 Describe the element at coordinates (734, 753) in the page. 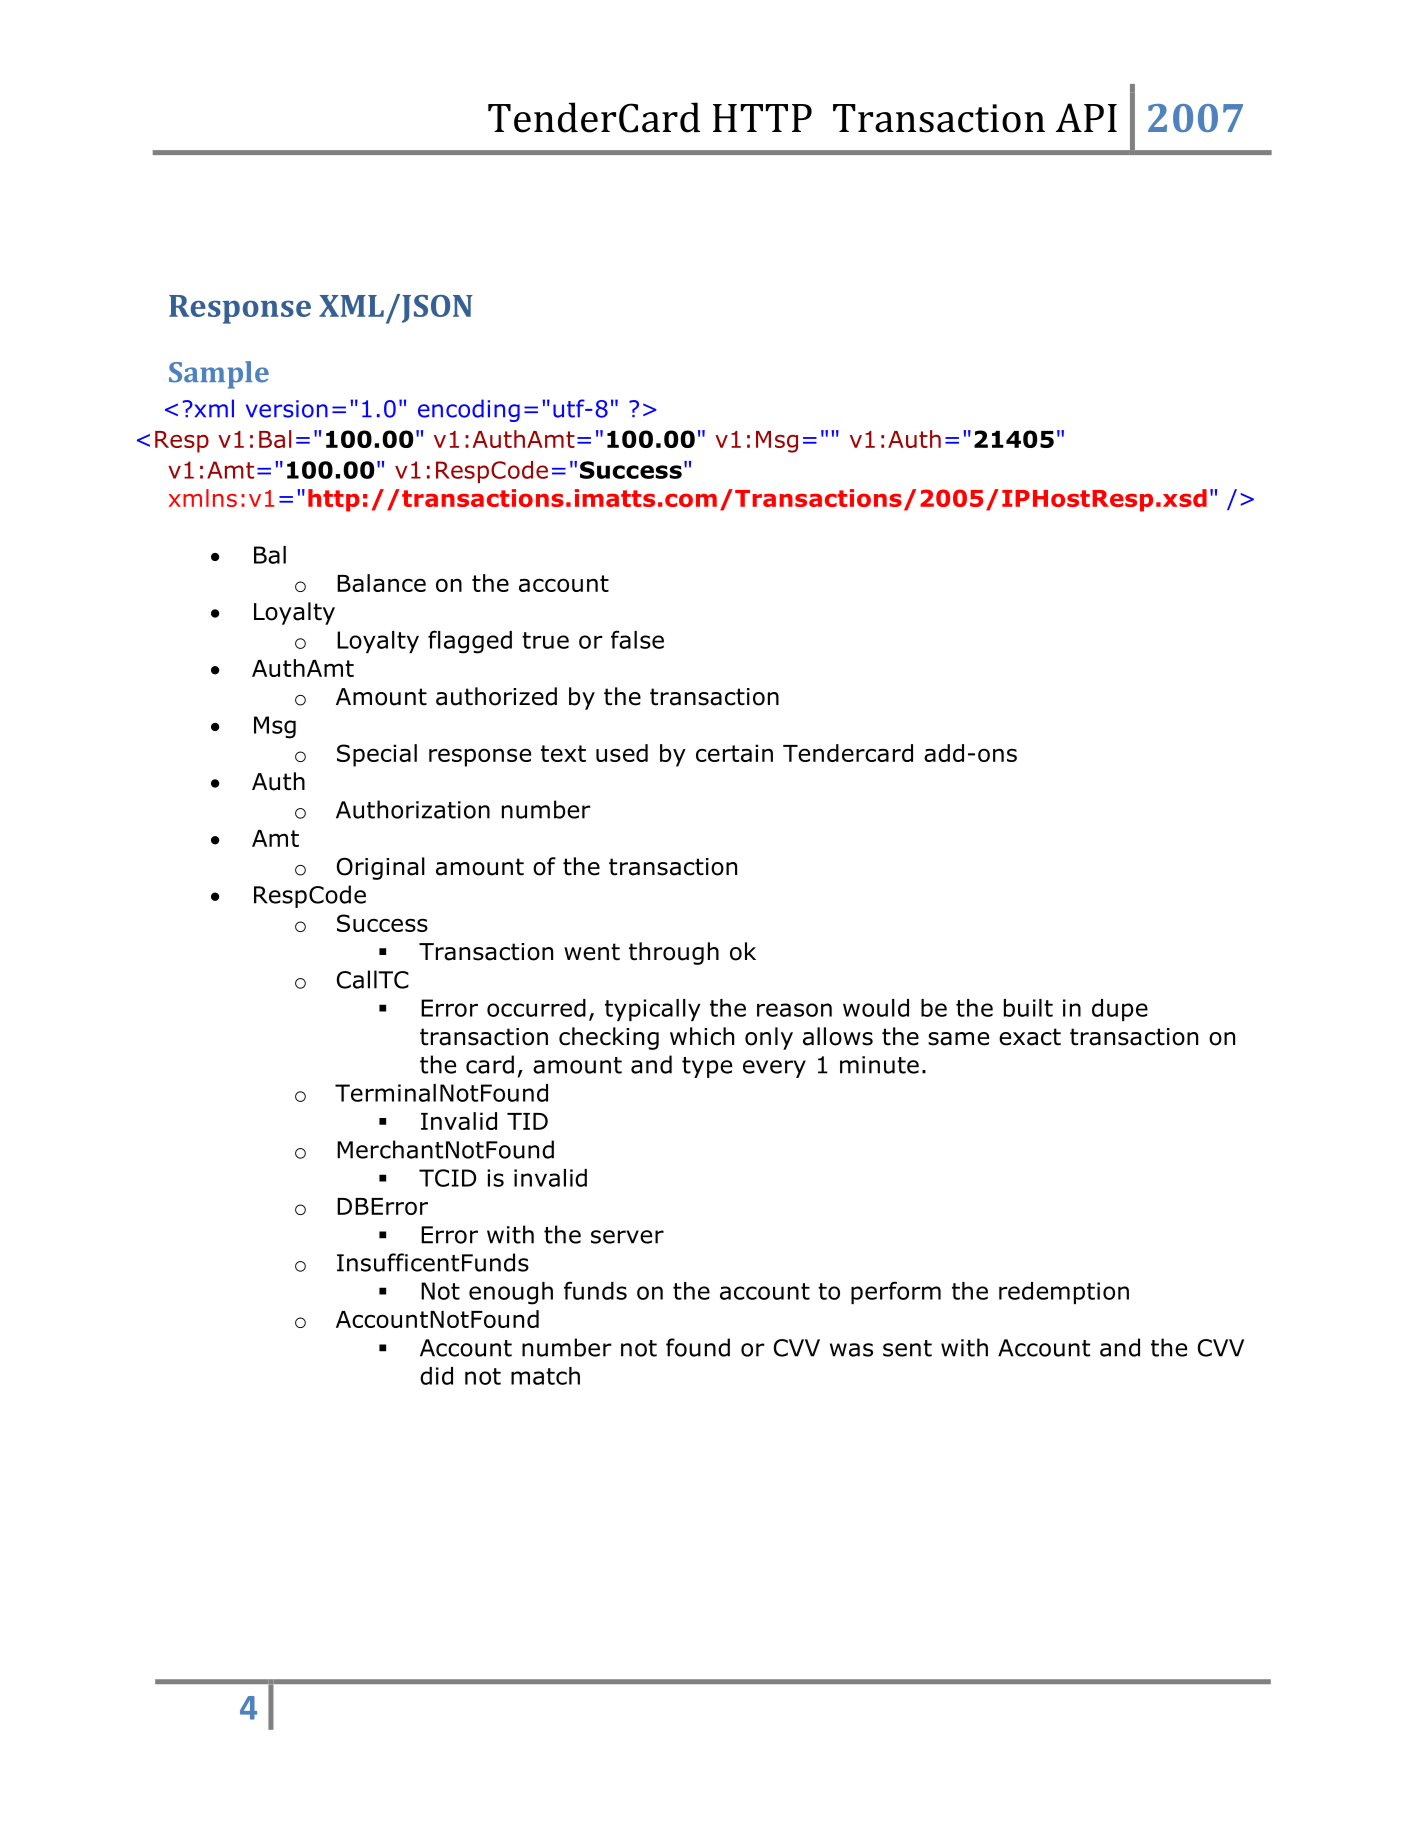

I see `certain` at that location.
